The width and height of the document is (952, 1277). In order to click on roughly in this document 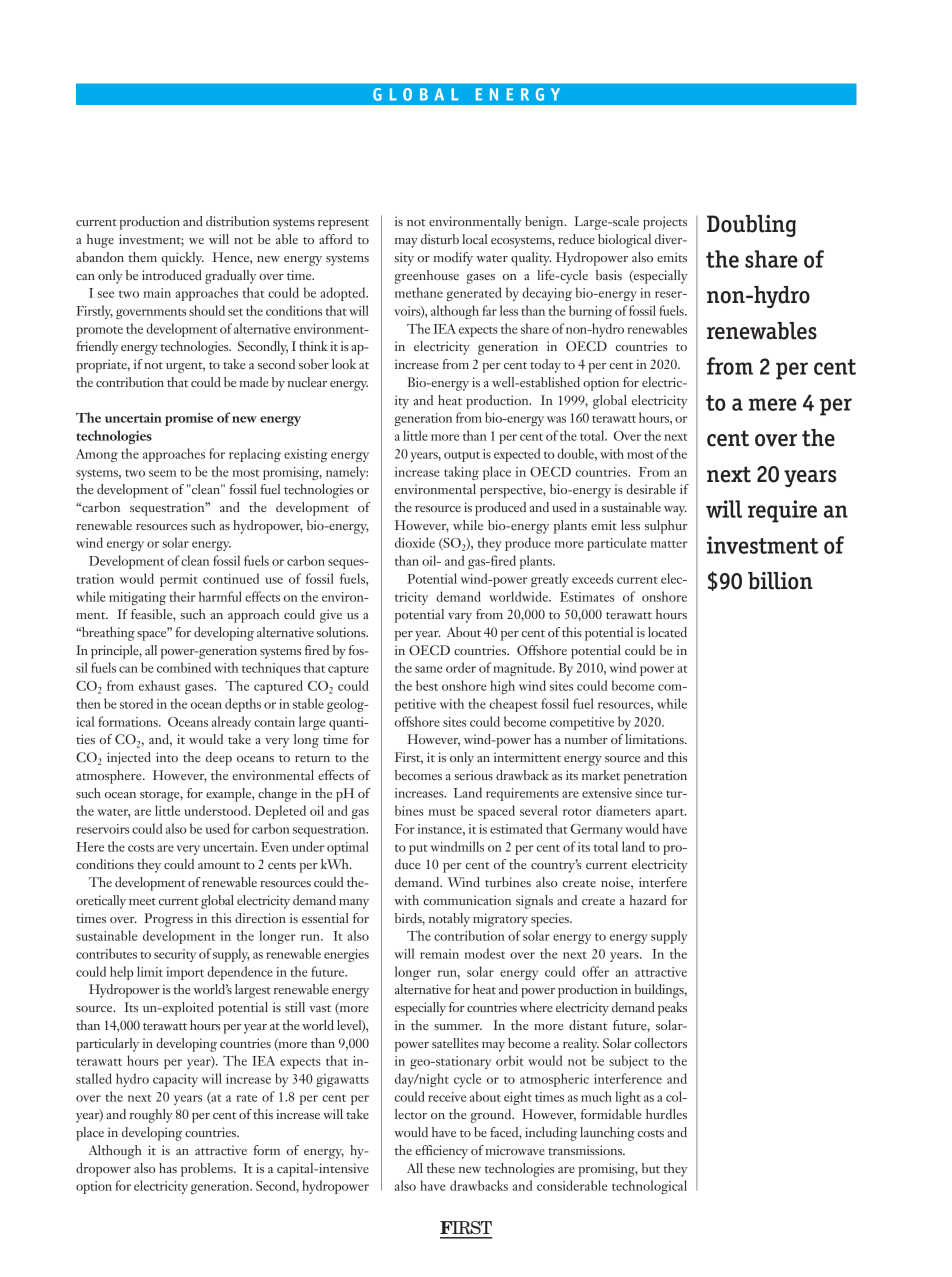, I will do `click(151, 1116)`.
